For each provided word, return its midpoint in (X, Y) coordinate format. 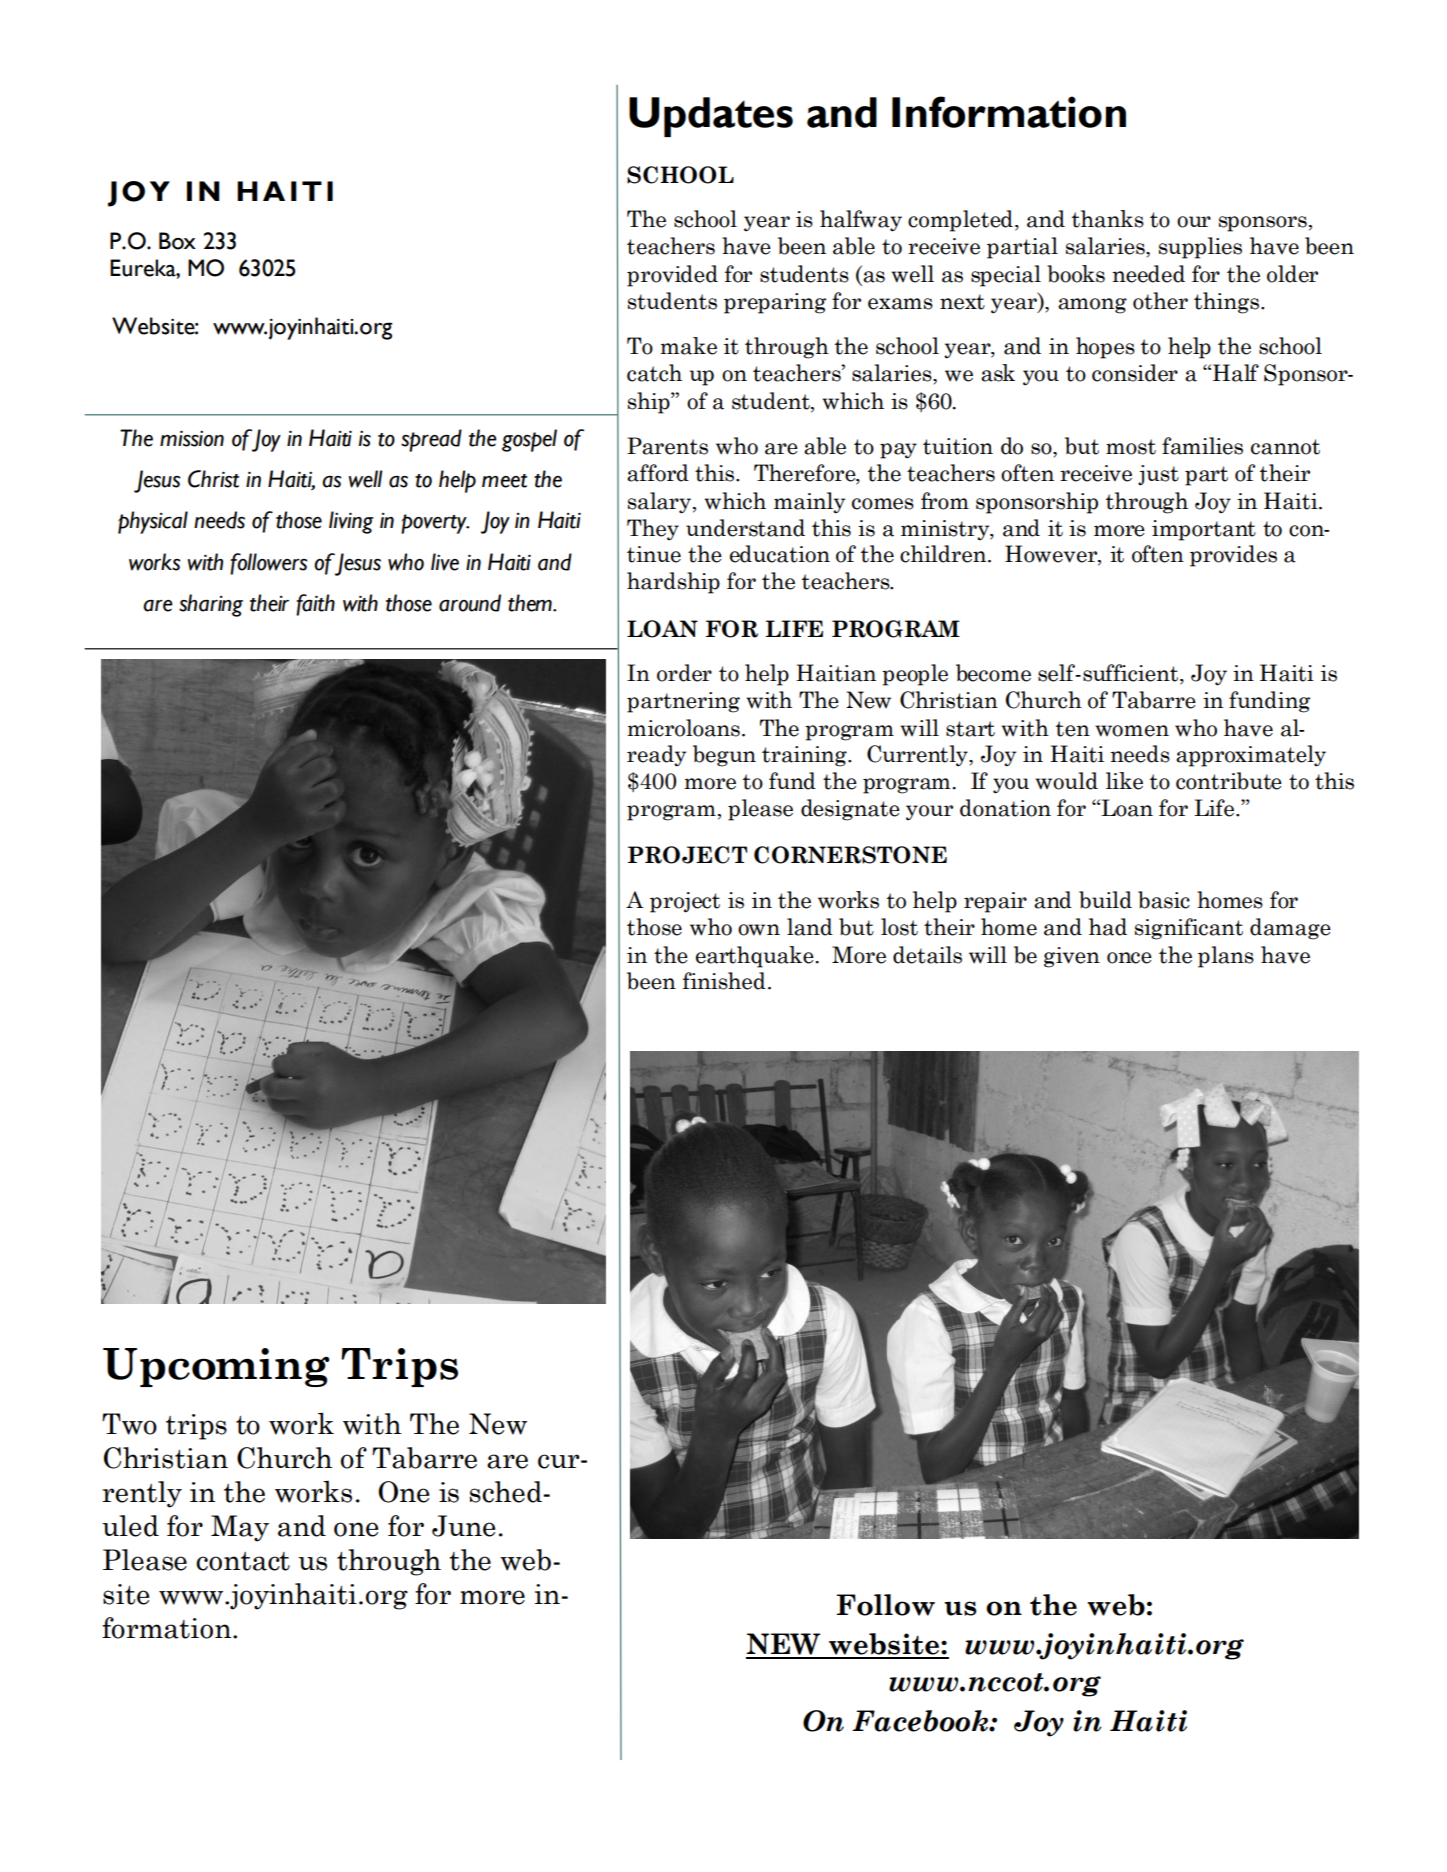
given (1072, 957)
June (463, 1526)
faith (315, 605)
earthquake (756, 957)
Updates (711, 117)
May (240, 1528)
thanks (1108, 219)
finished (724, 981)
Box (177, 241)
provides (1233, 556)
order (684, 673)
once (1129, 958)
